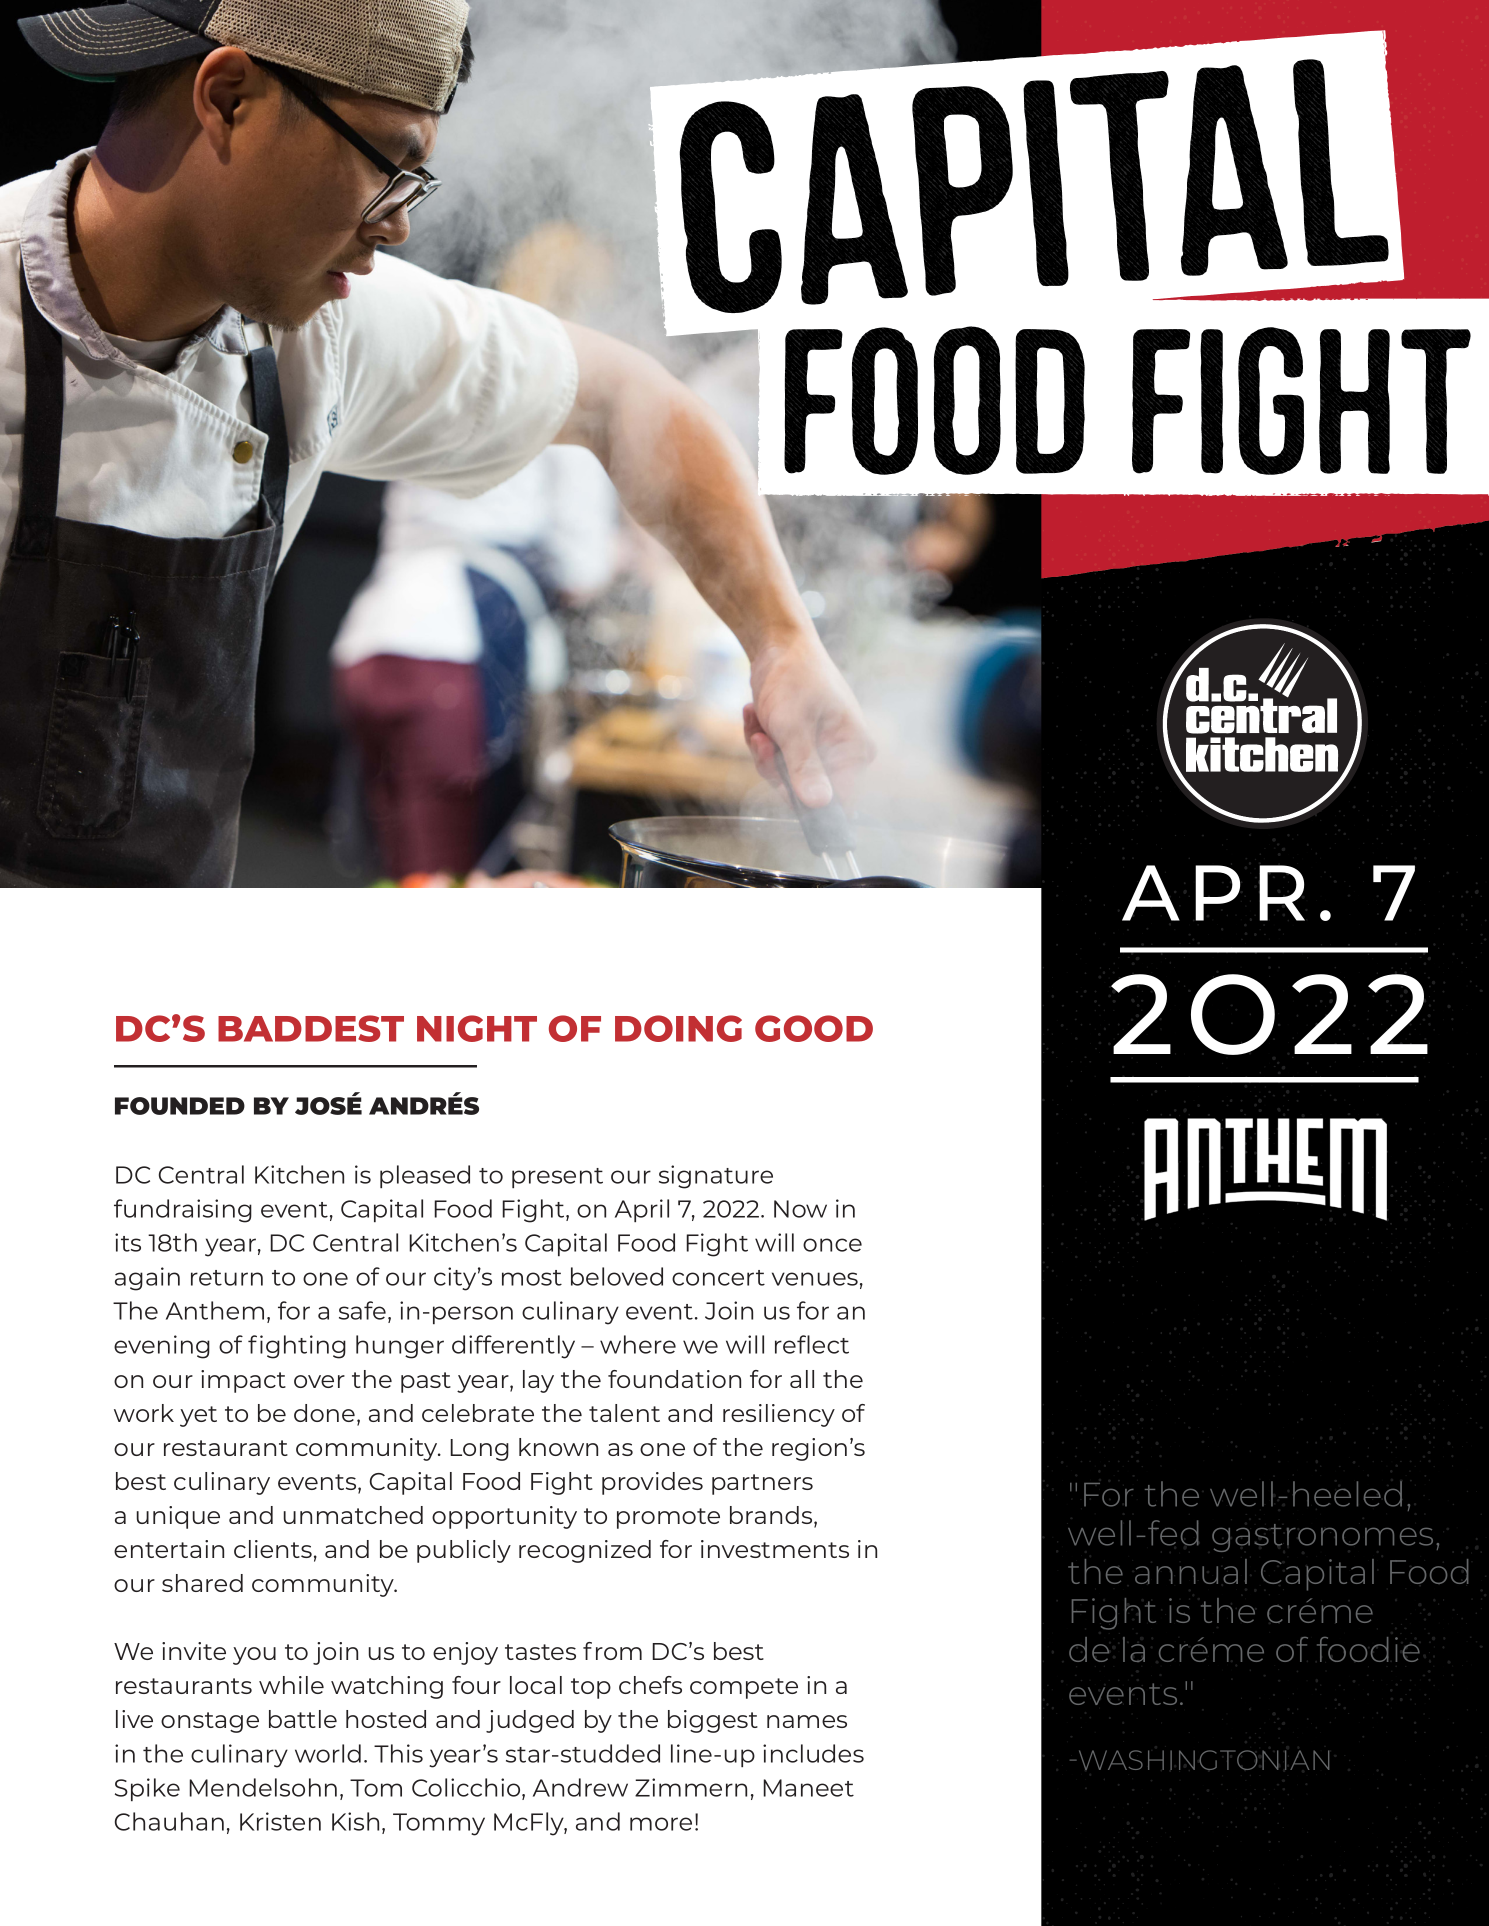  Describe the element at coordinates (198, 1416) in the page. I see `yet` at that location.
